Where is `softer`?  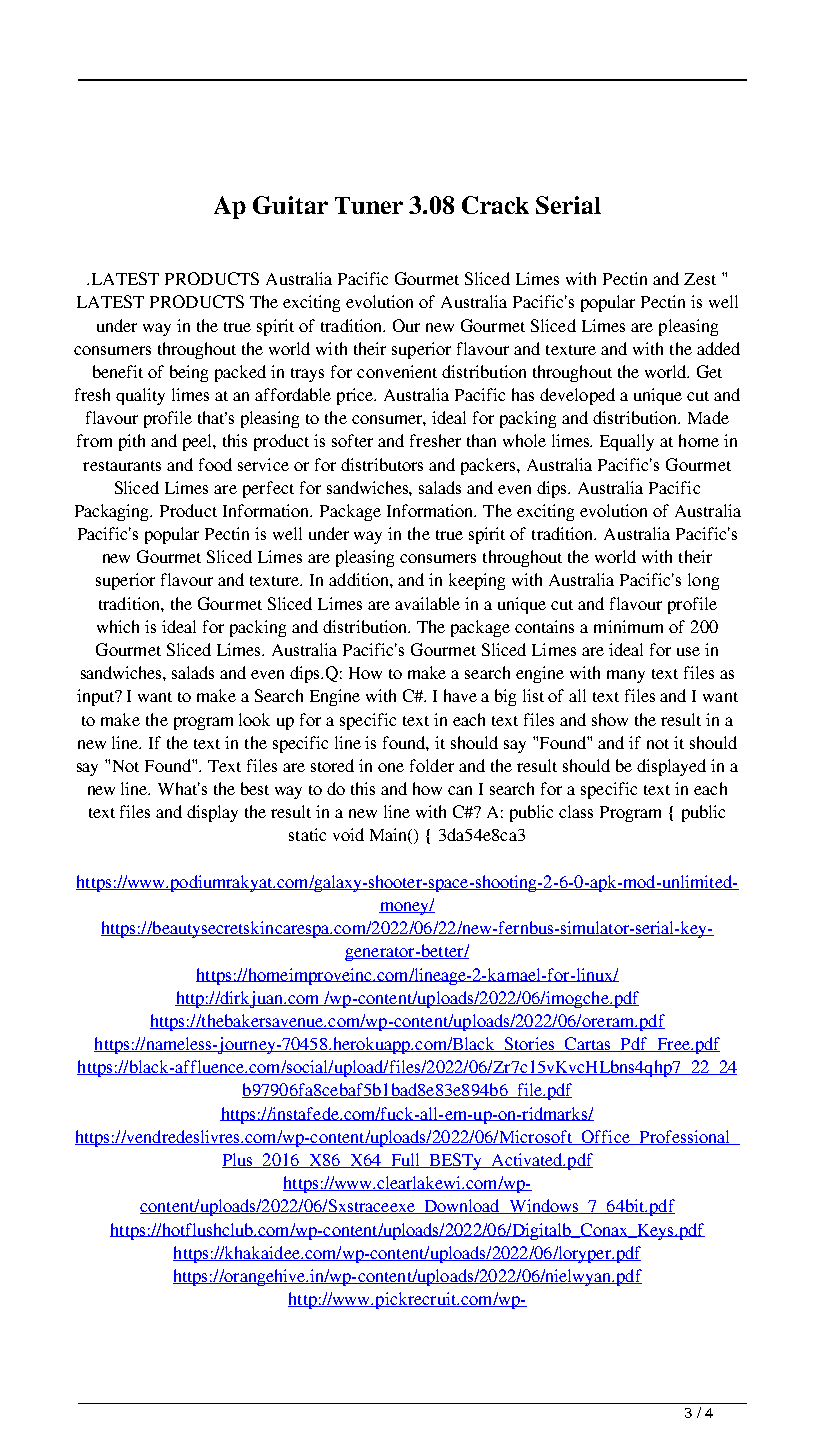
softer is located at coordinates (352, 440).
